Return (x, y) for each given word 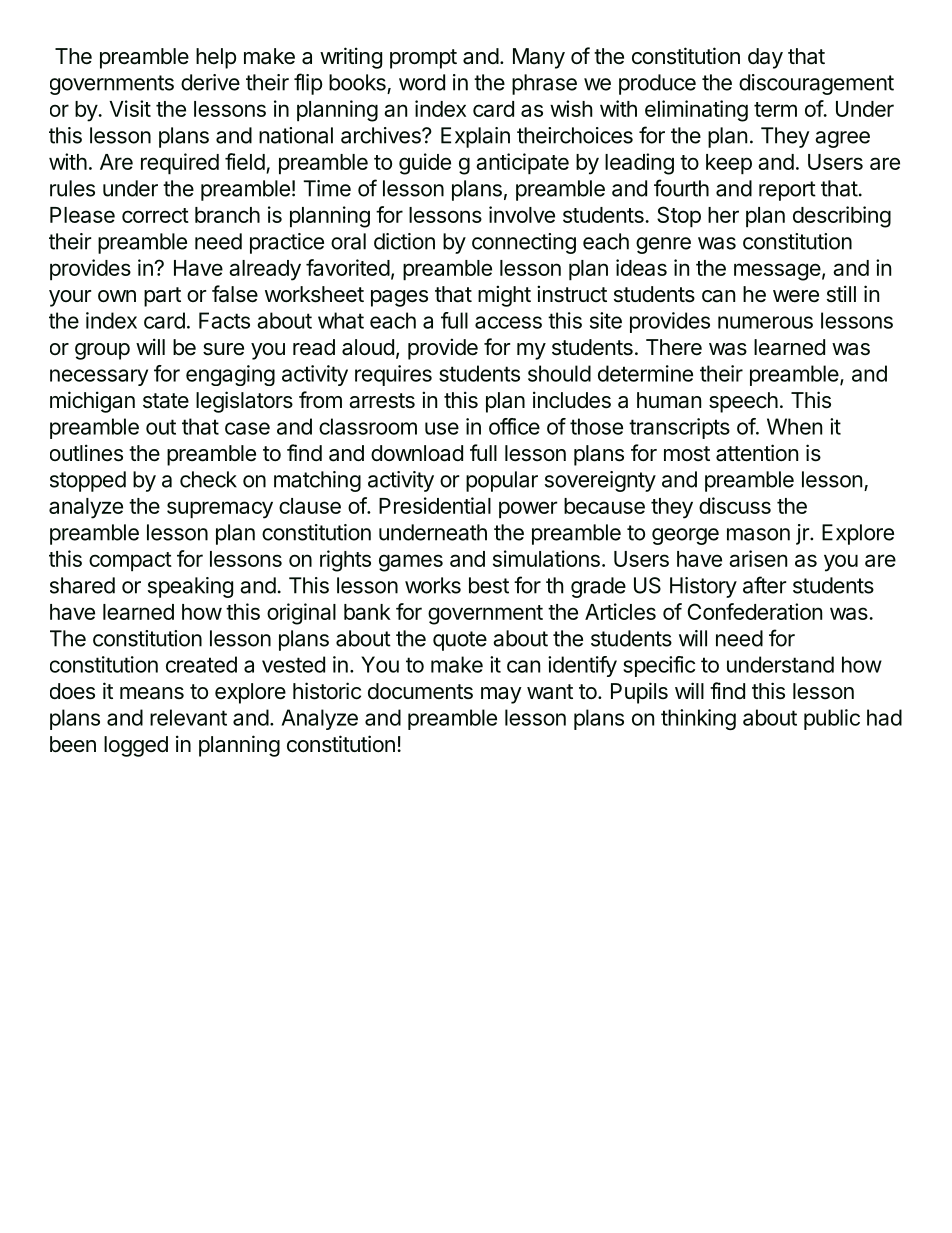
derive (210, 82)
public (832, 719)
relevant (188, 717)
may (501, 695)
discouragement (816, 84)
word (422, 82)
